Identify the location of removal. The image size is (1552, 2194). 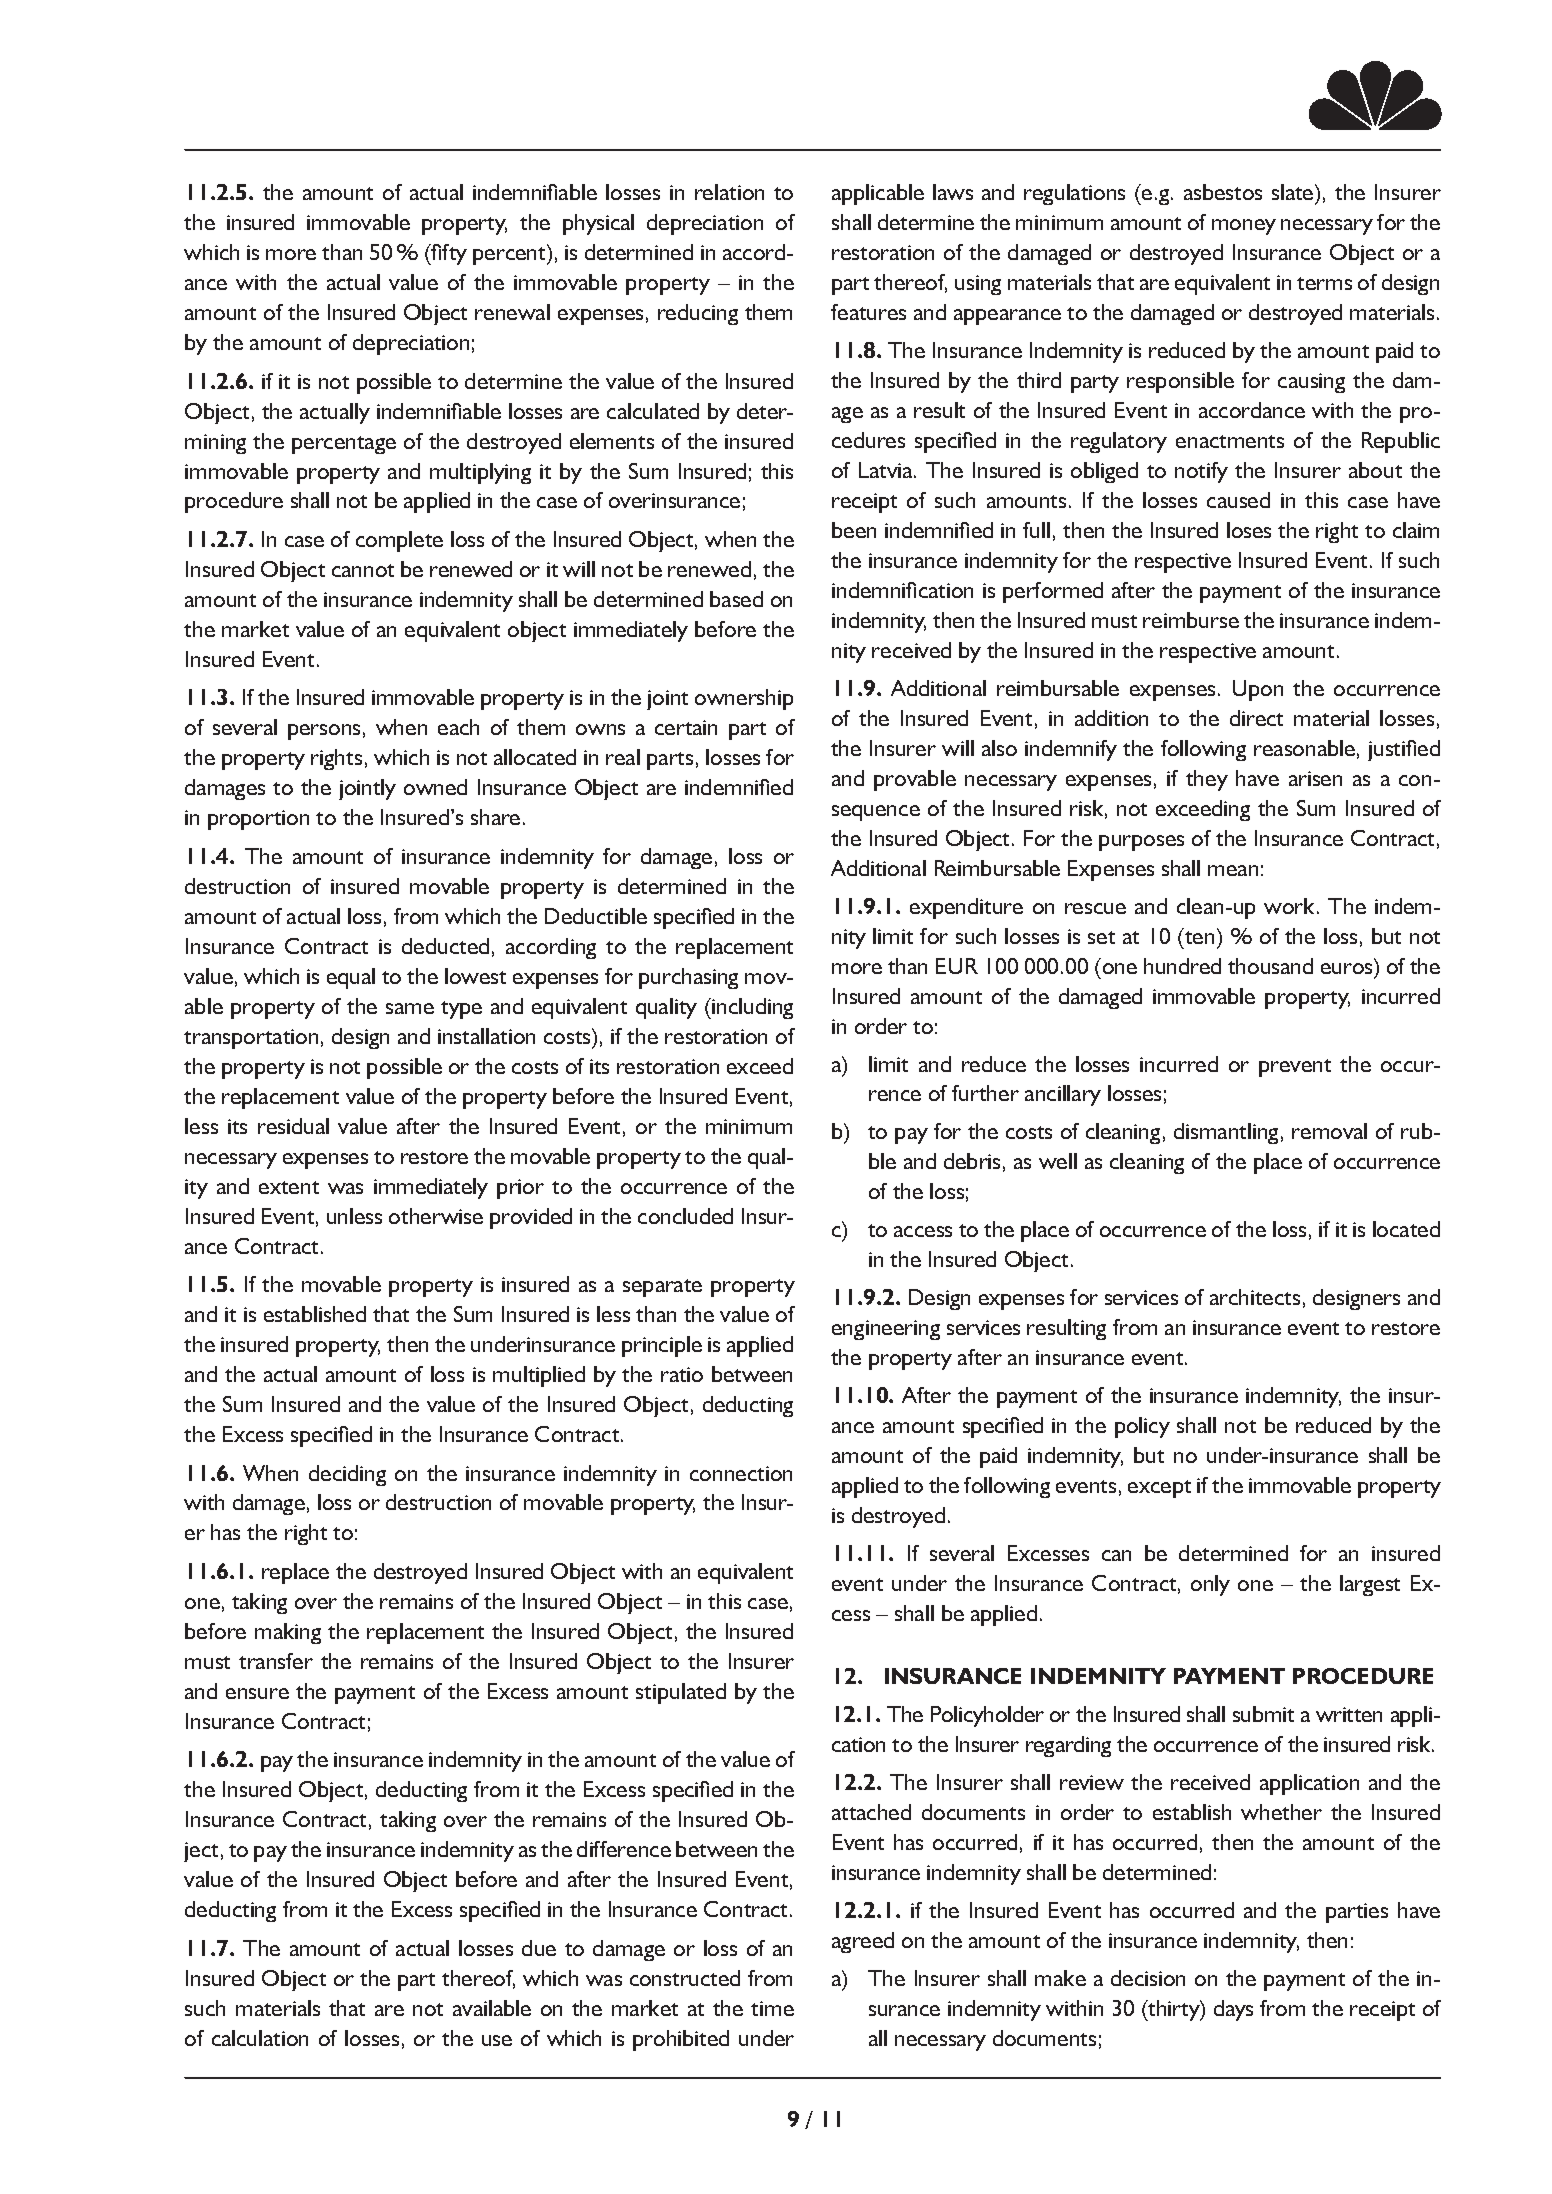
(1329, 1131).
